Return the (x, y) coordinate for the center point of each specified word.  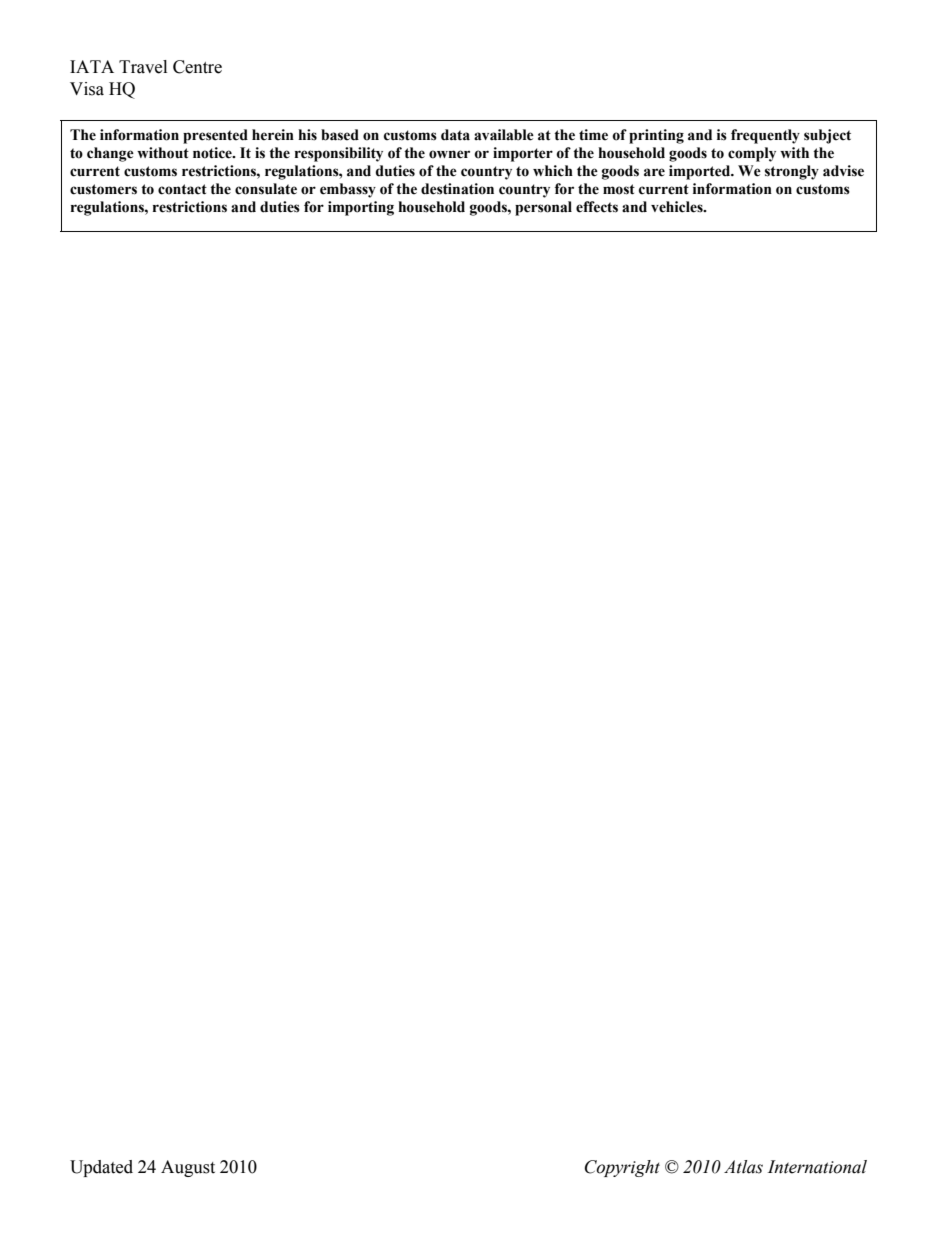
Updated (101, 1168)
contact (182, 189)
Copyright (622, 1168)
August (188, 1168)
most (619, 189)
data (455, 135)
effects (597, 207)
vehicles (678, 207)
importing (361, 208)
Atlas (743, 1167)
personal (543, 208)
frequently (765, 136)
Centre (197, 67)
